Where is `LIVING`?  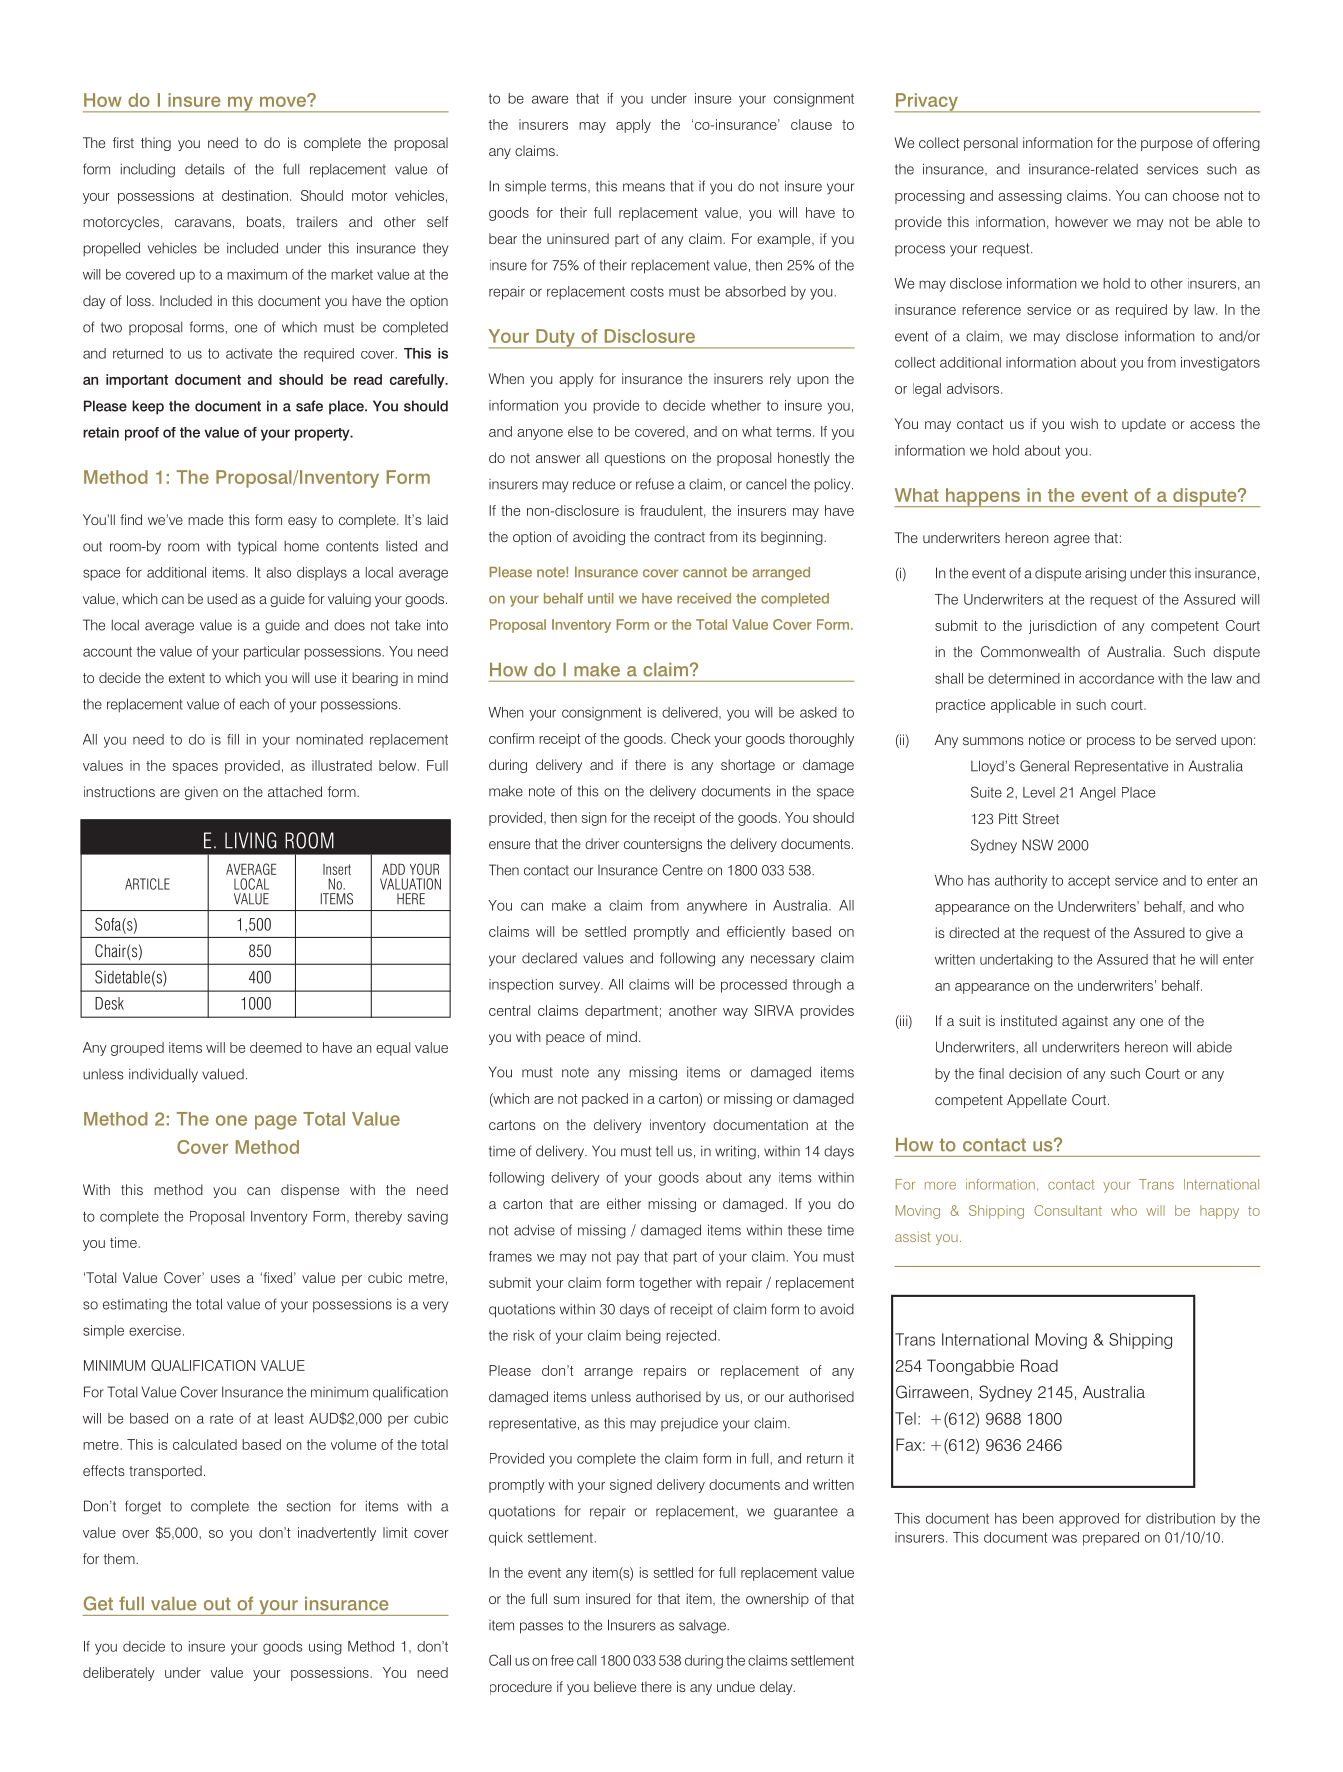
LIVING is located at coordinates (250, 840).
